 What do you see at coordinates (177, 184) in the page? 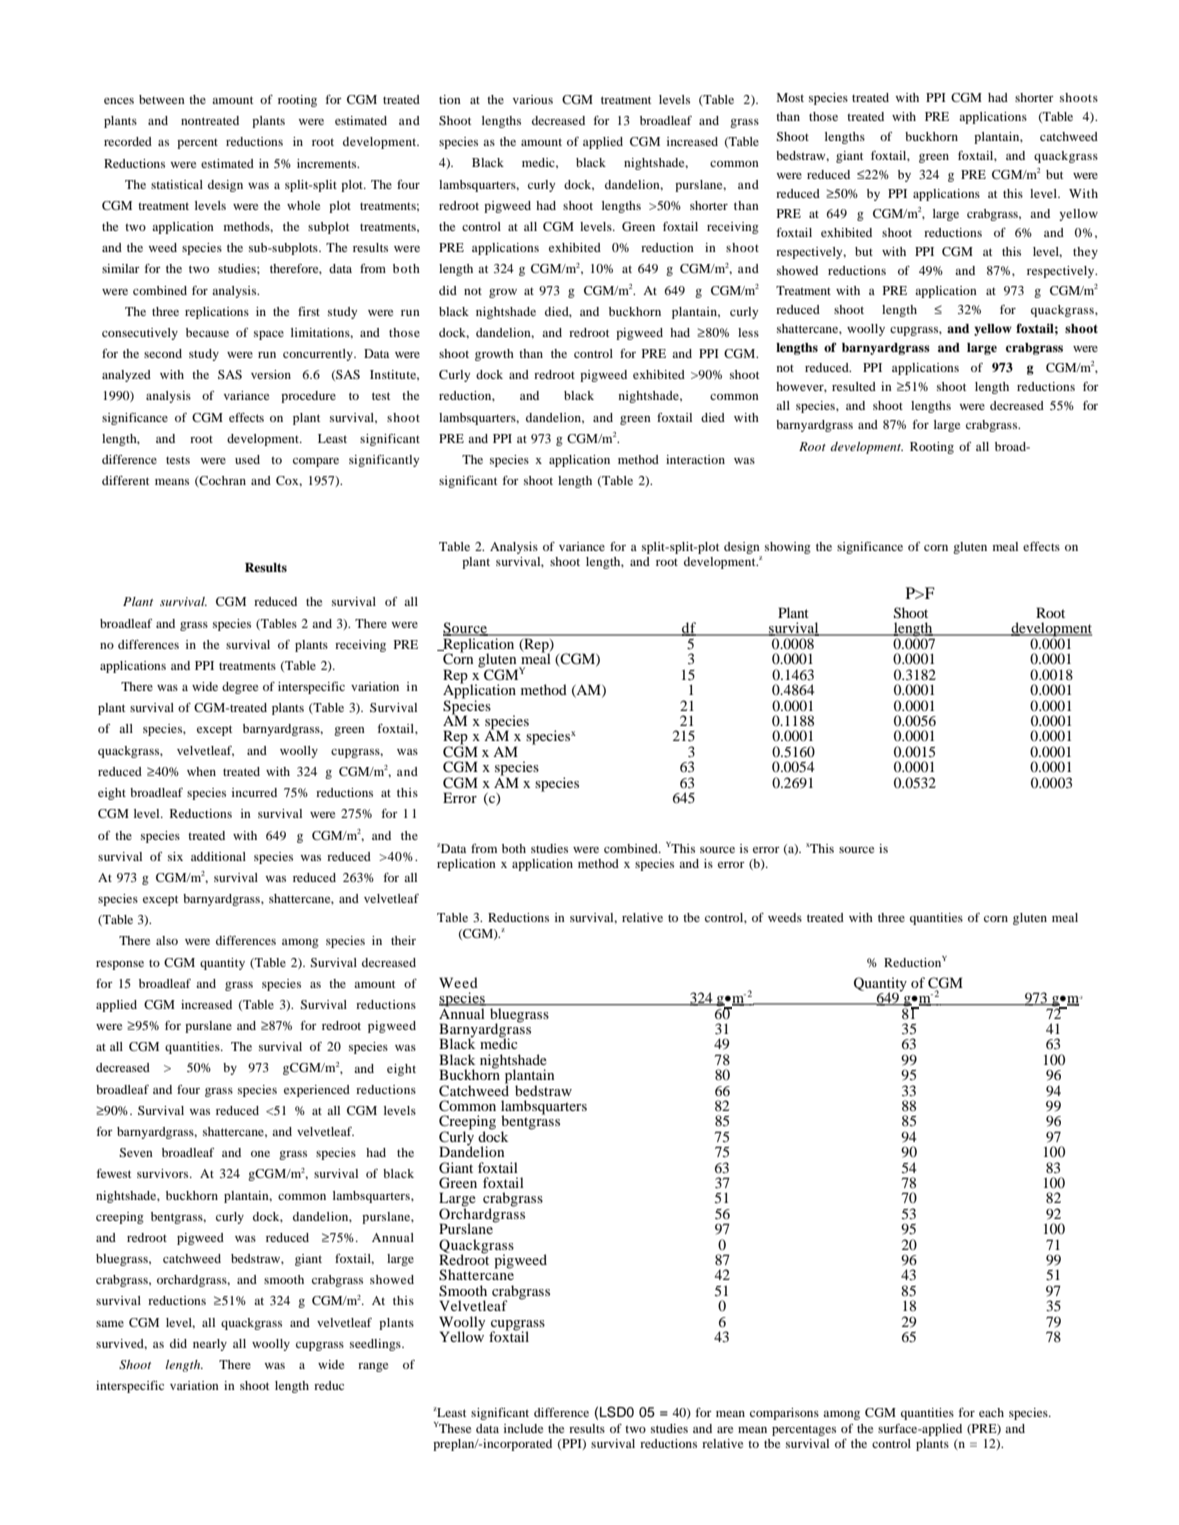
I see `statistical` at bounding box center [177, 184].
